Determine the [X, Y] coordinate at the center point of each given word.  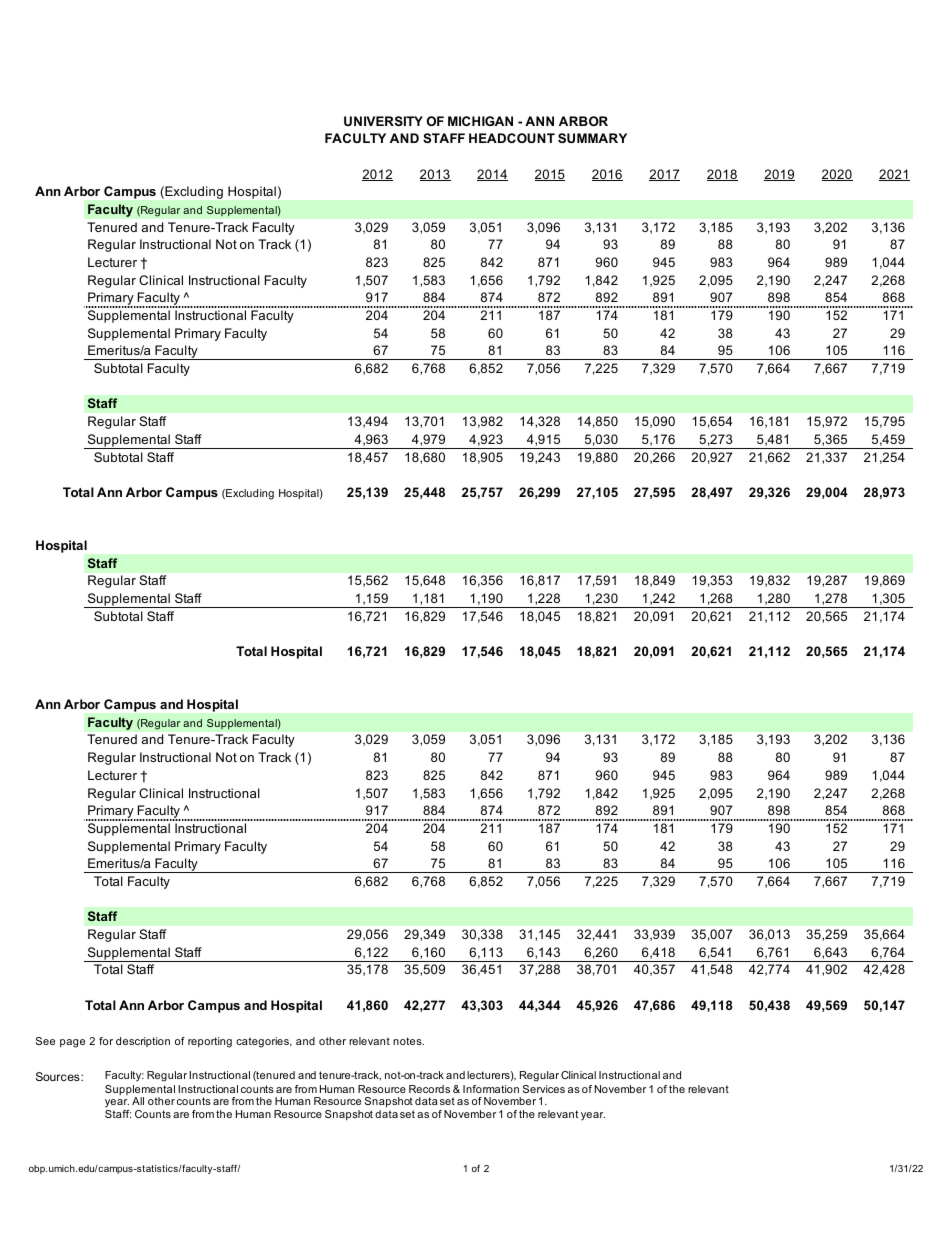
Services [544, 1089]
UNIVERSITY [383, 121]
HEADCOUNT [512, 138]
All [138, 1101]
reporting [210, 1042]
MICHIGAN [480, 121]
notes [408, 1041]
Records [429, 1089]
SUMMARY [592, 138]
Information [491, 1089]
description [143, 1042]
